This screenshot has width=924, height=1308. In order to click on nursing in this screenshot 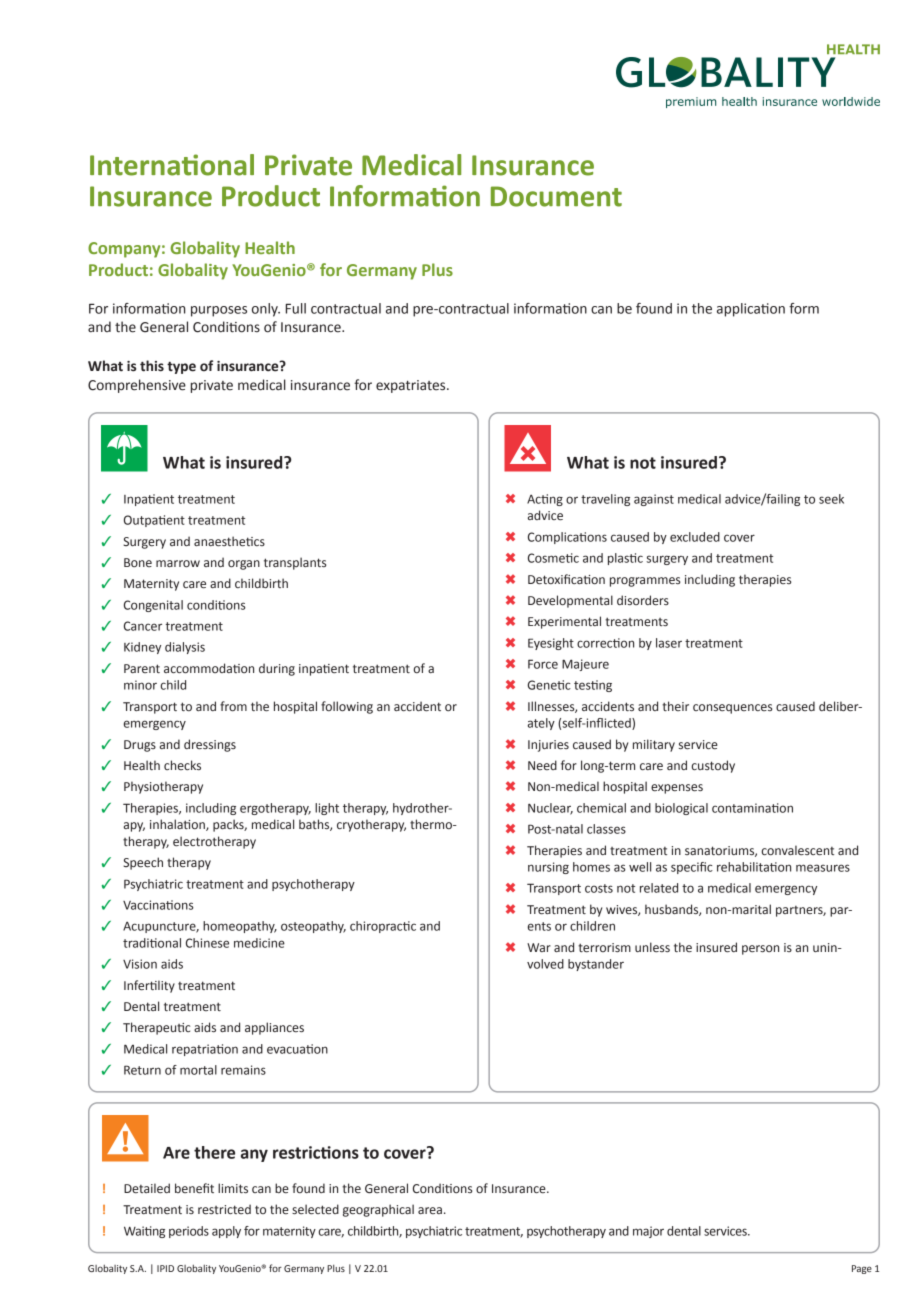, I will do `click(548, 868)`.
